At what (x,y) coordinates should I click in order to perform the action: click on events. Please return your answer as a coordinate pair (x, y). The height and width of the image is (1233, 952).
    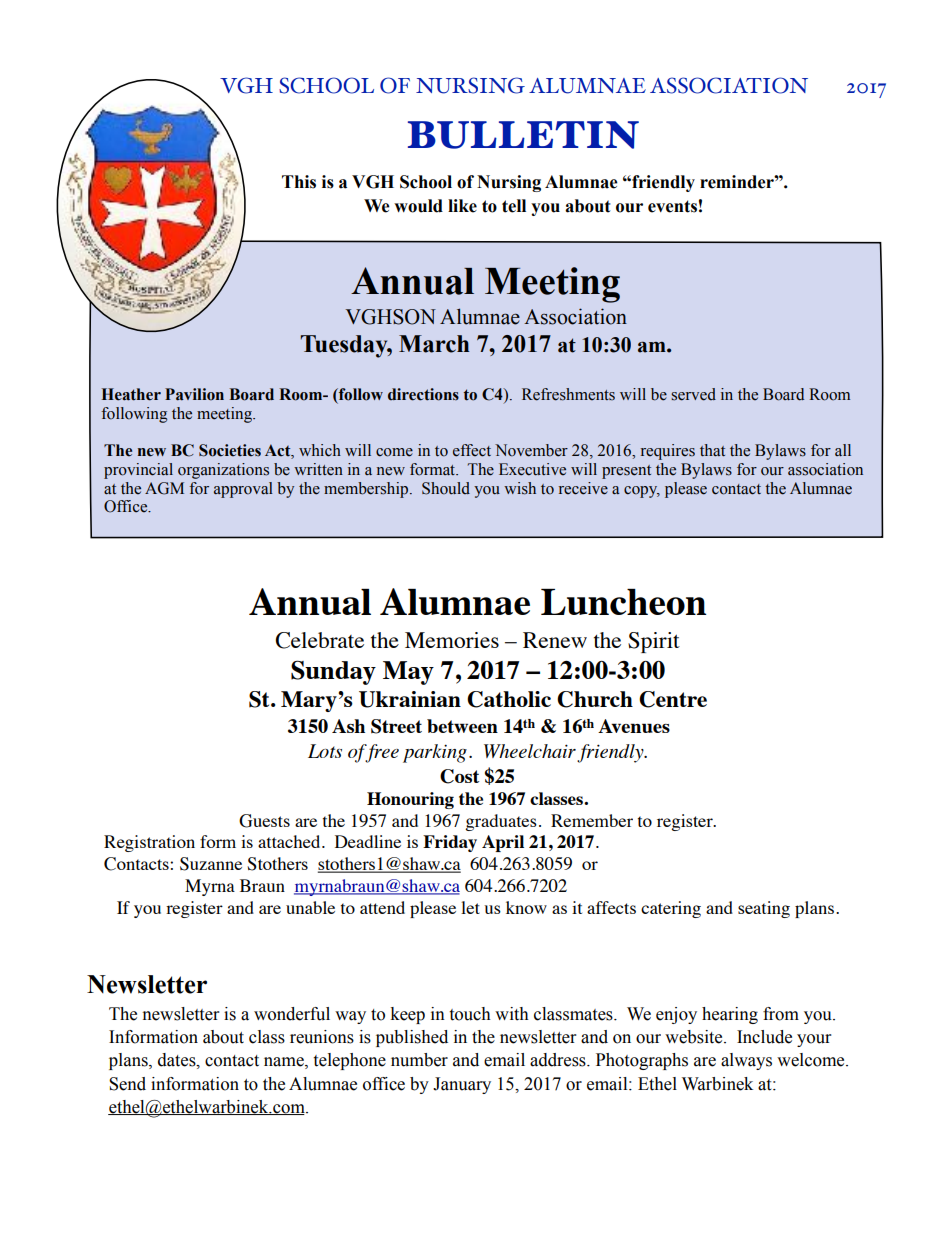
    Looking at the image, I should click on (672, 206).
